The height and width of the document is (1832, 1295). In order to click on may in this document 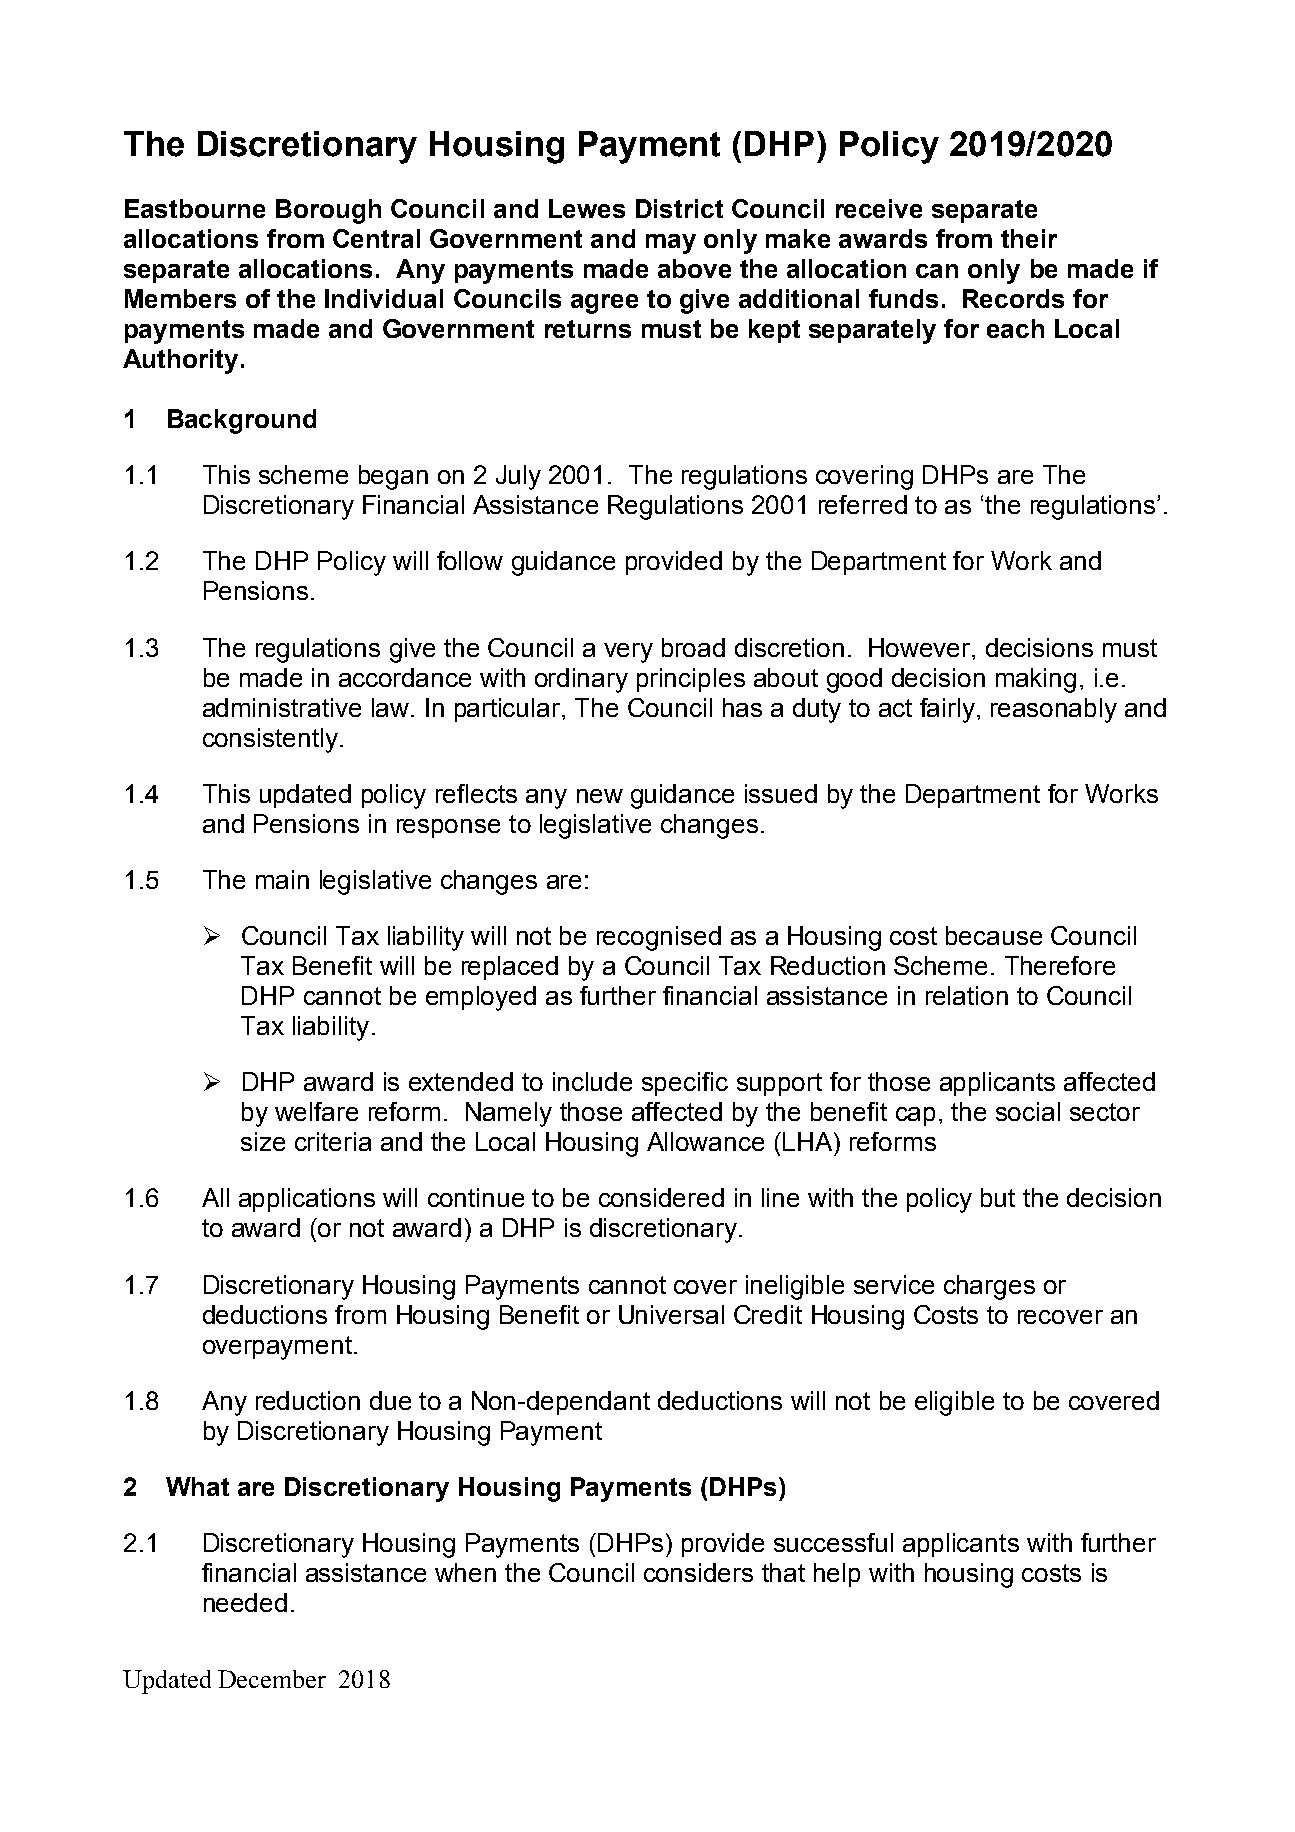, I will do `click(671, 244)`.
